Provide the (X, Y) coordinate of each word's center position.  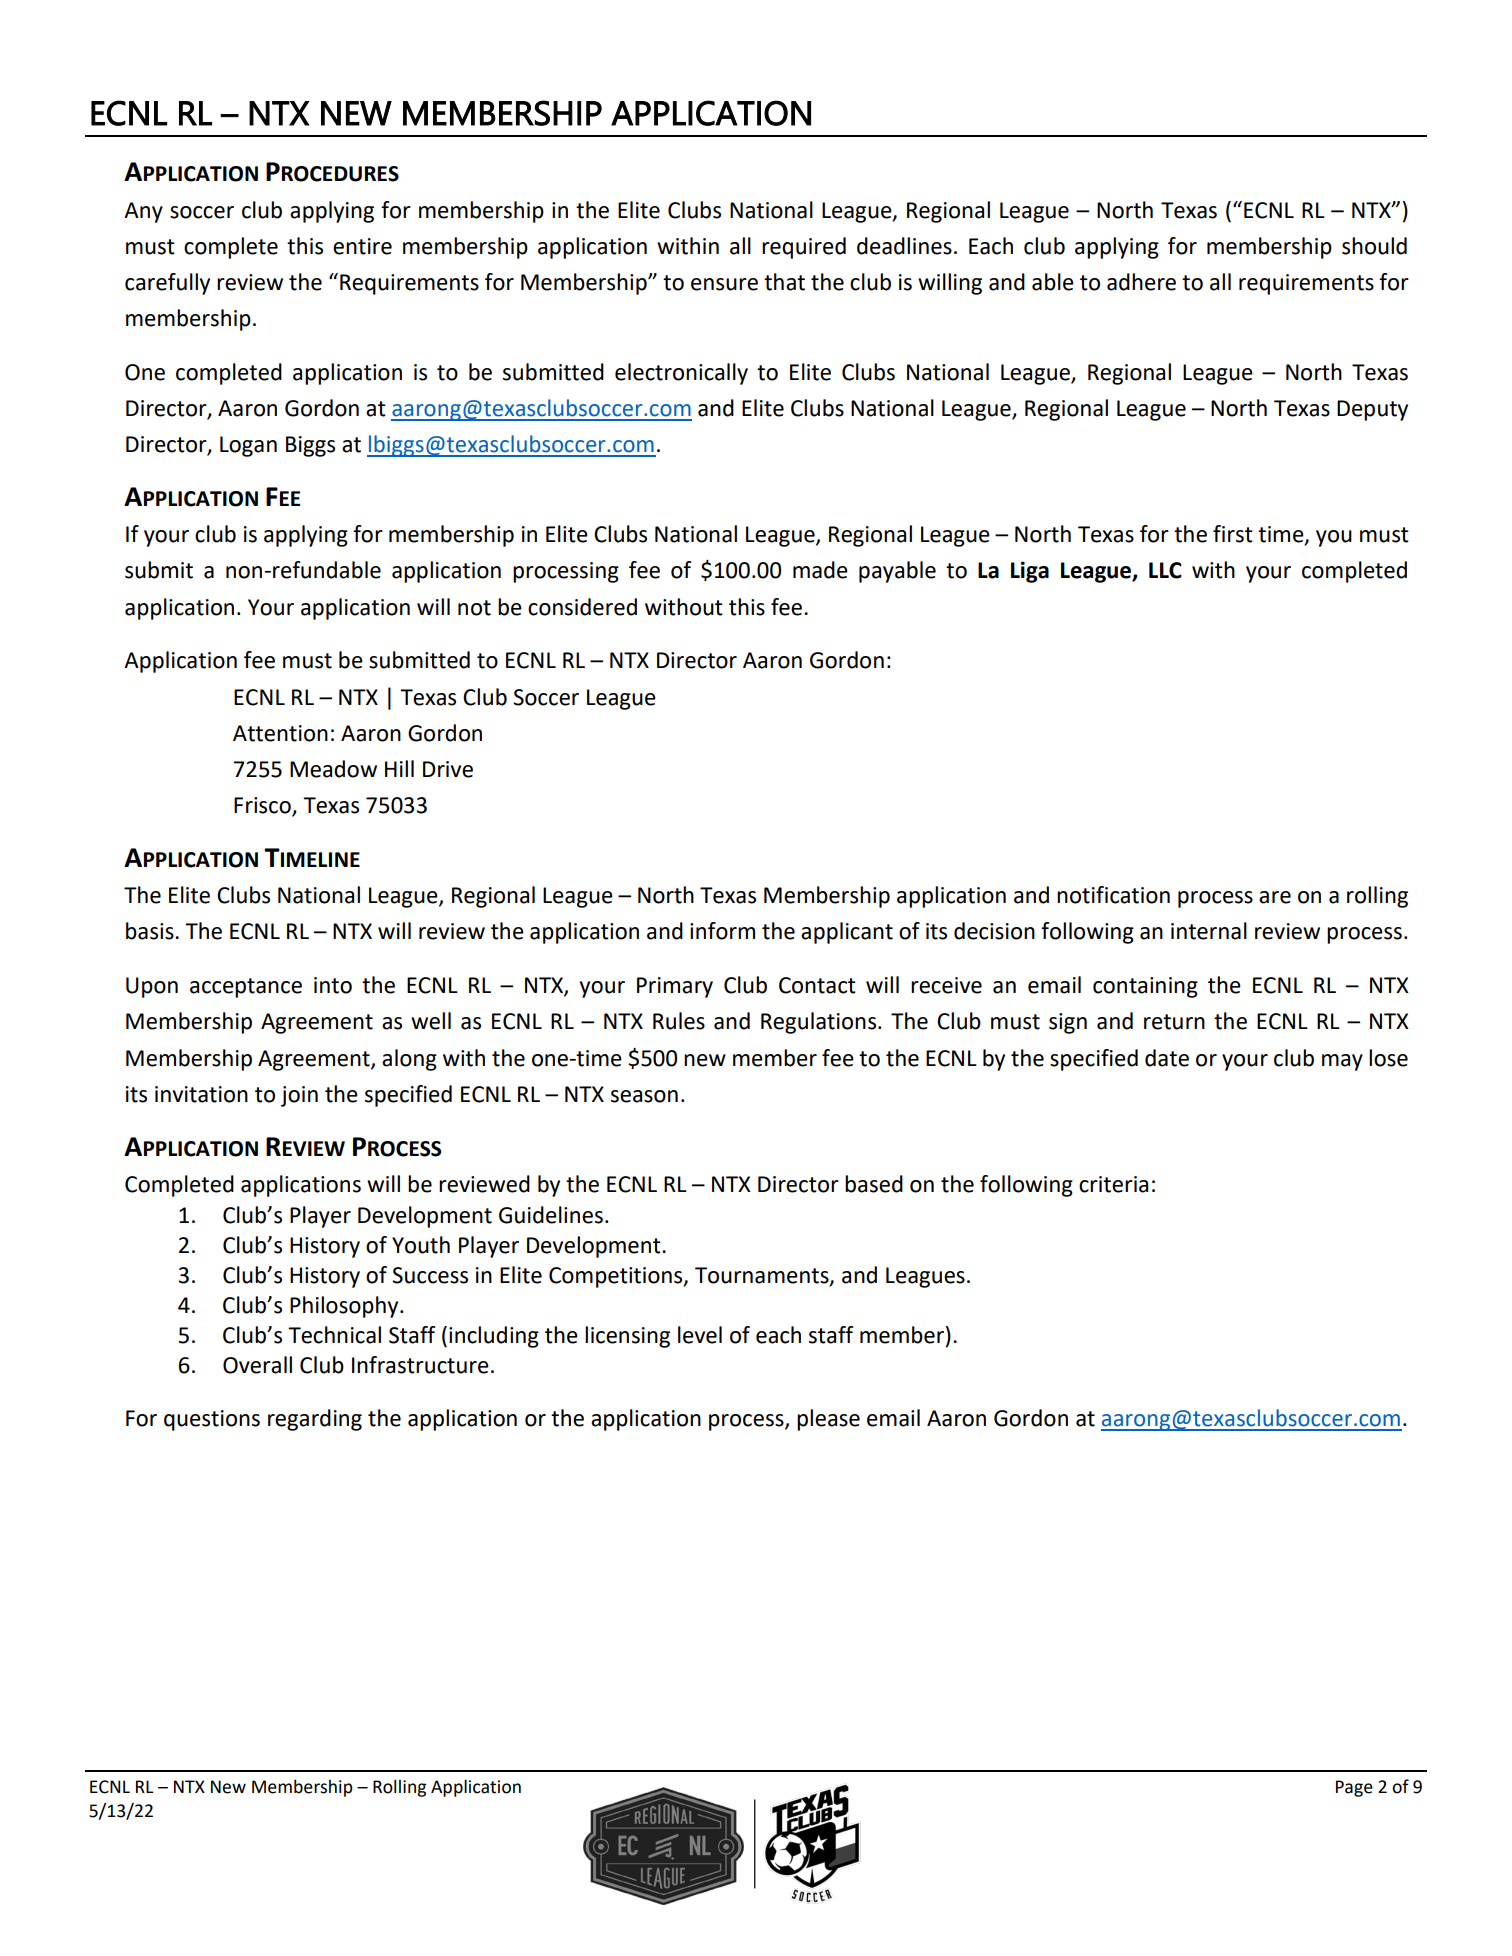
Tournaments (763, 1276)
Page (1354, 1788)
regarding (315, 1420)
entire (362, 246)
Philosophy (345, 1307)
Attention (280, 733)
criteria (1113, 1184)
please (828, 1420)
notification (1113, 895)
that (784, 282)
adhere (1141, 282)
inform (722, 931)
